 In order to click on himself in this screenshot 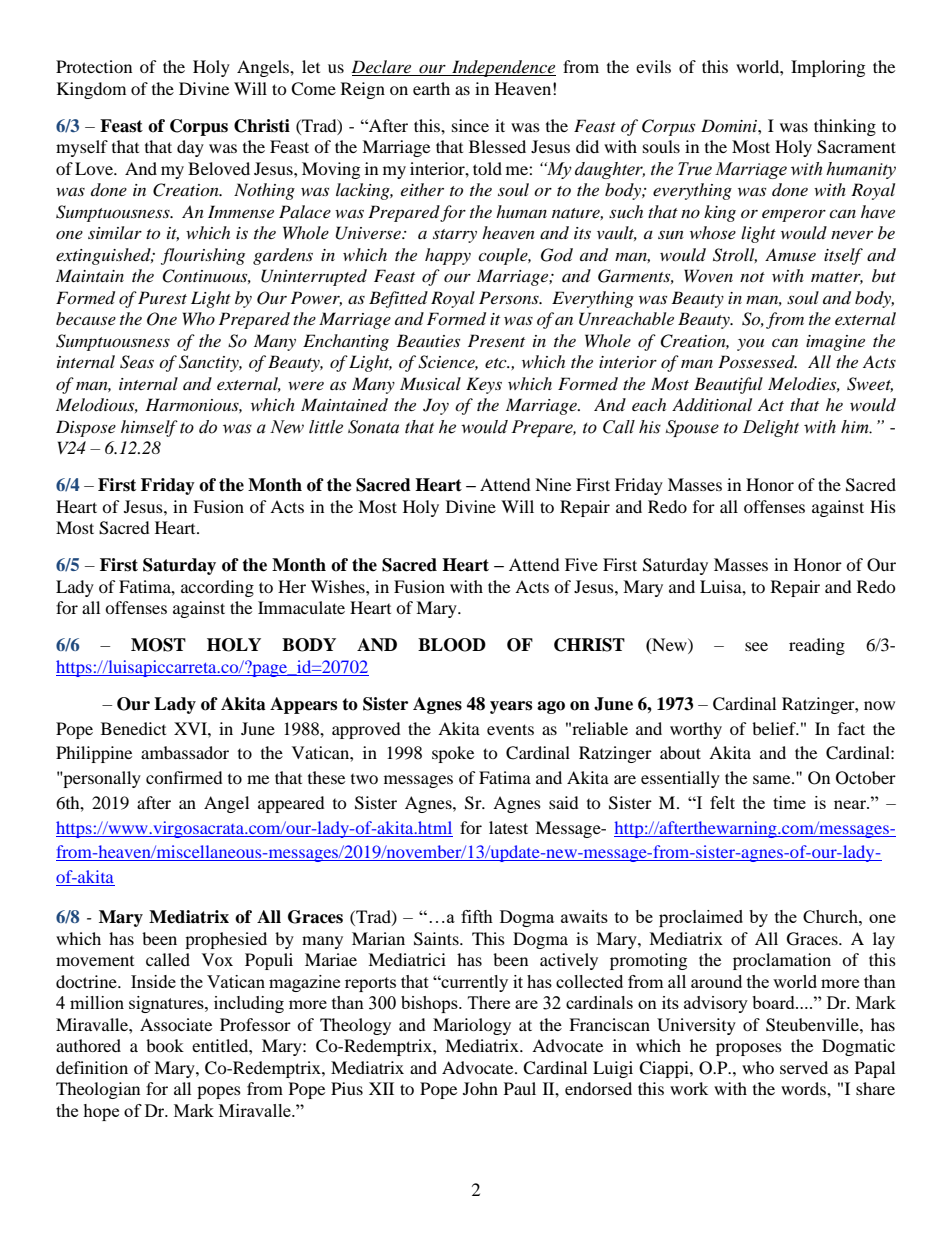, I will do `click(149, 428)`.
